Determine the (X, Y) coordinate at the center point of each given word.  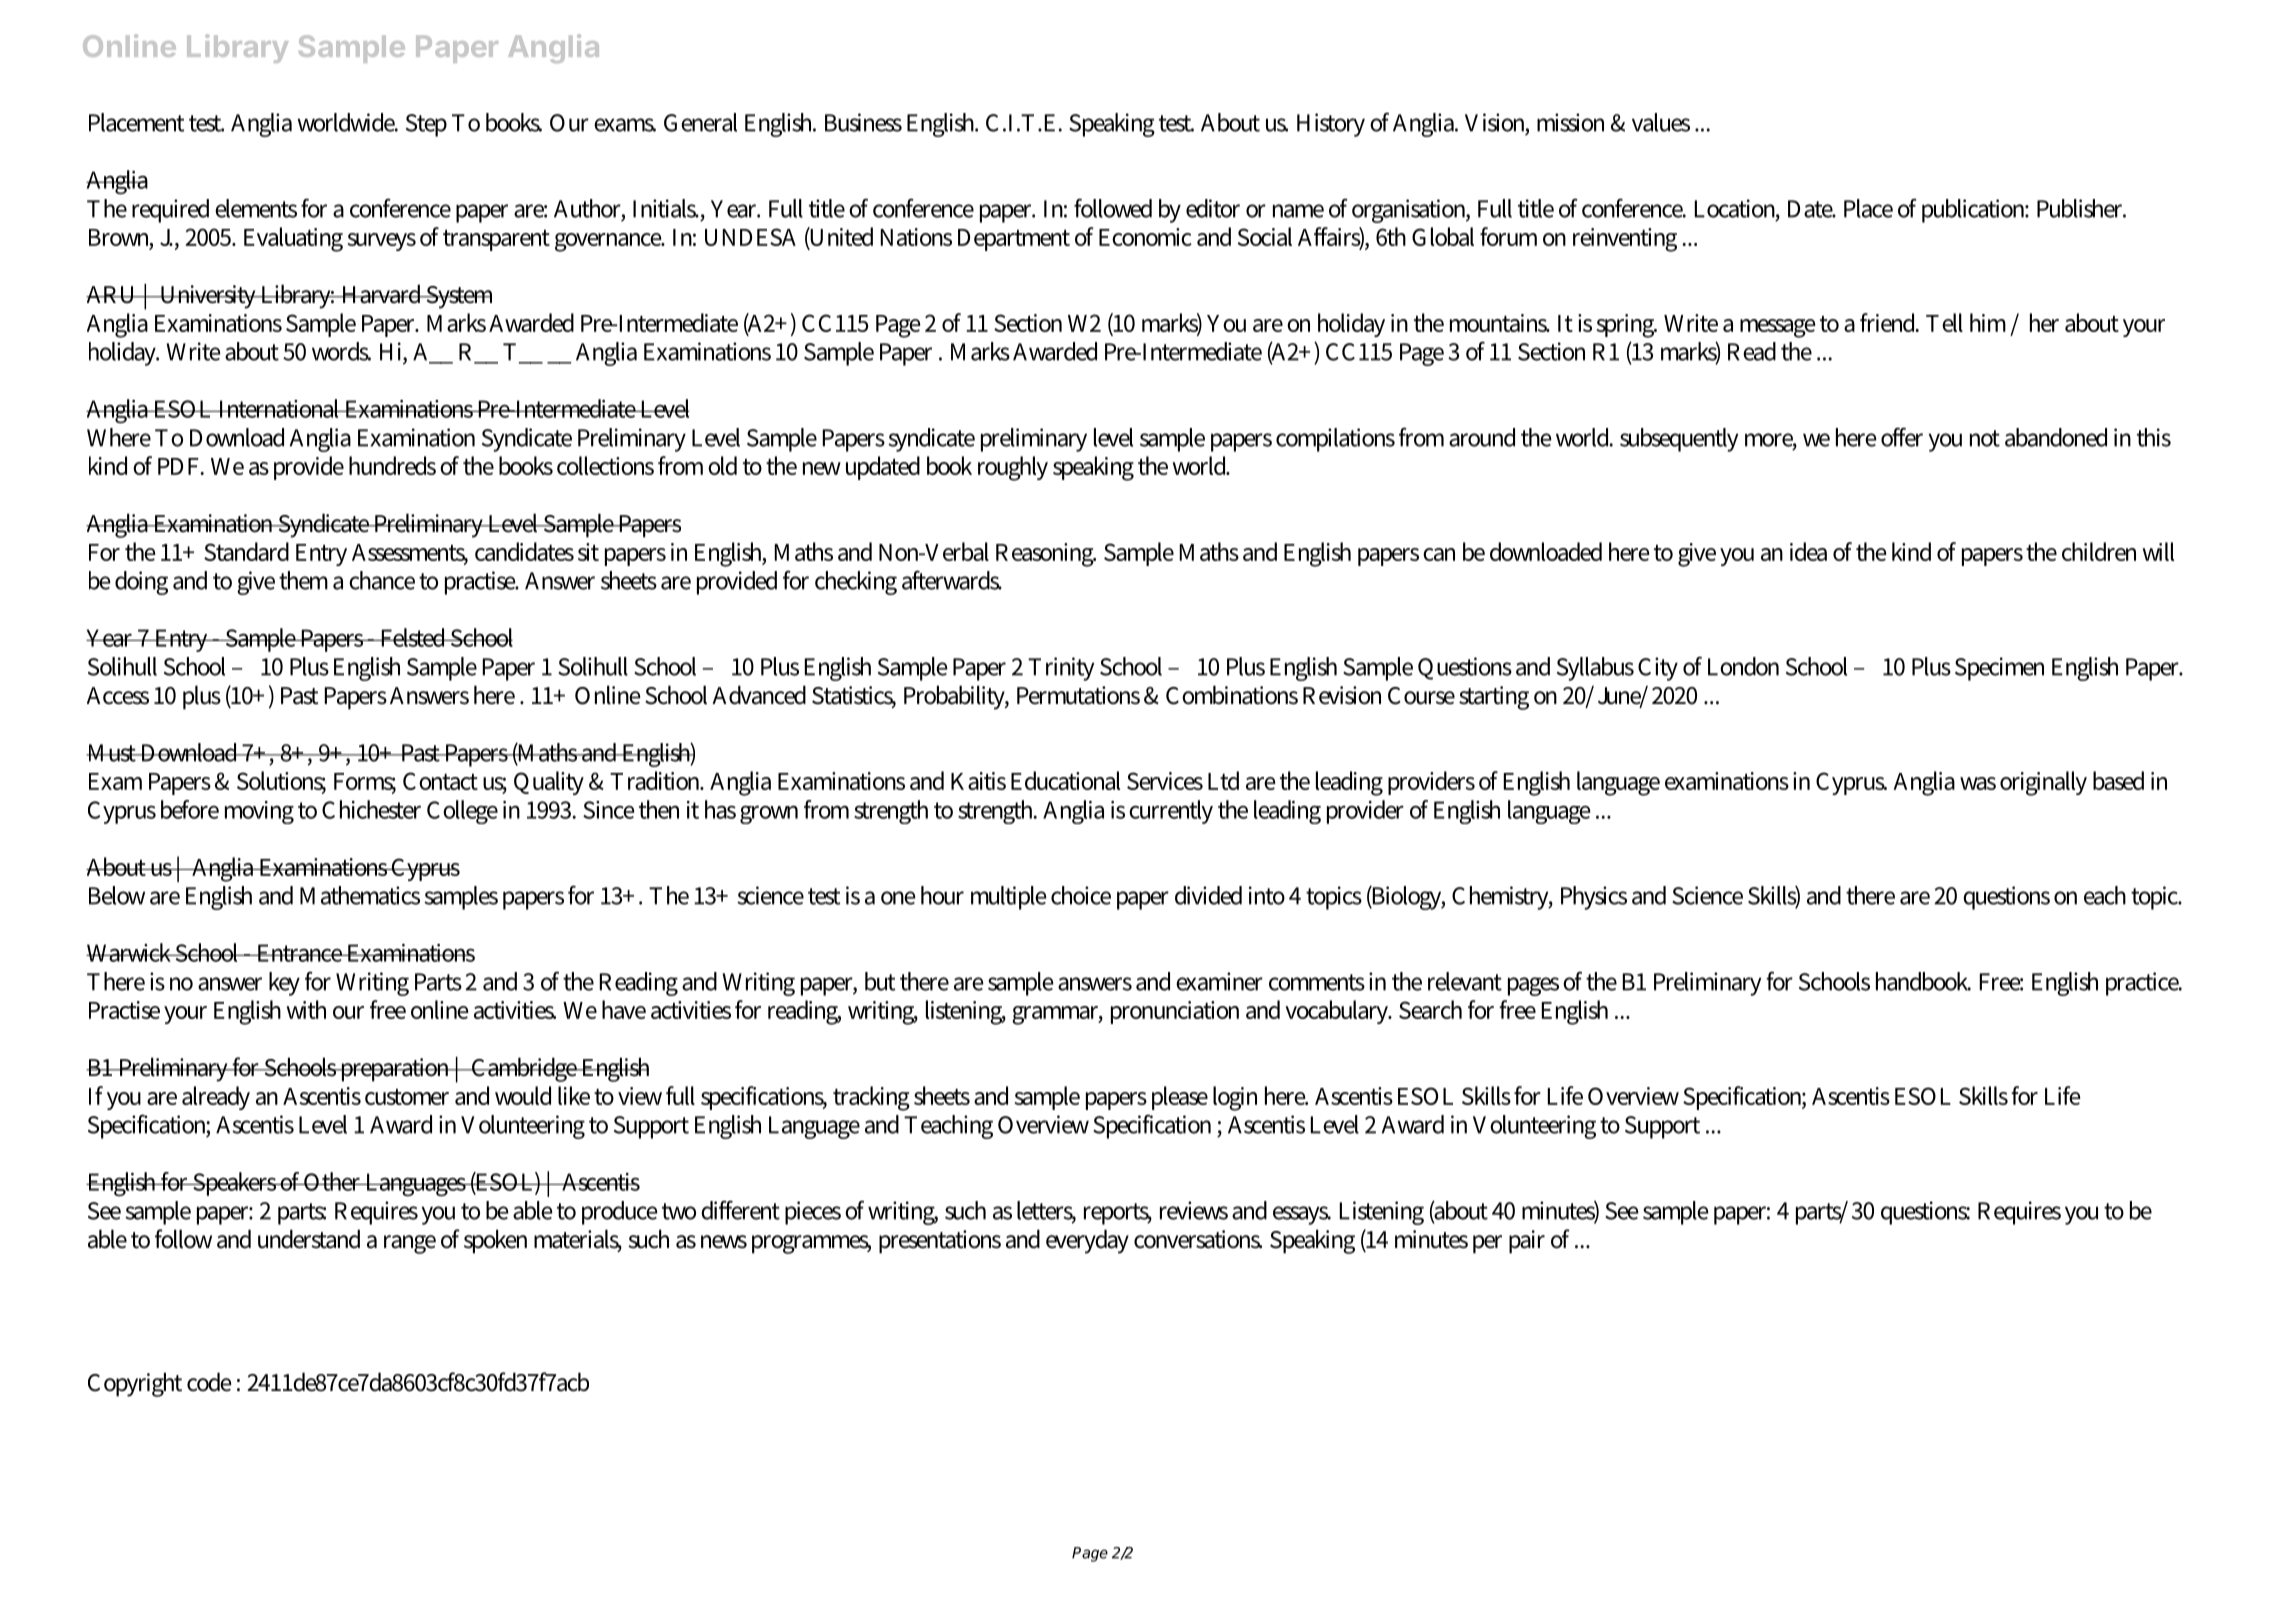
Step (426, 125)
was (1978, 783)
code (209, 1382)
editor (1213, 208)
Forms (365, 783)
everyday (1087, 1241)
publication (1975, 211)
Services (1165, 781)
